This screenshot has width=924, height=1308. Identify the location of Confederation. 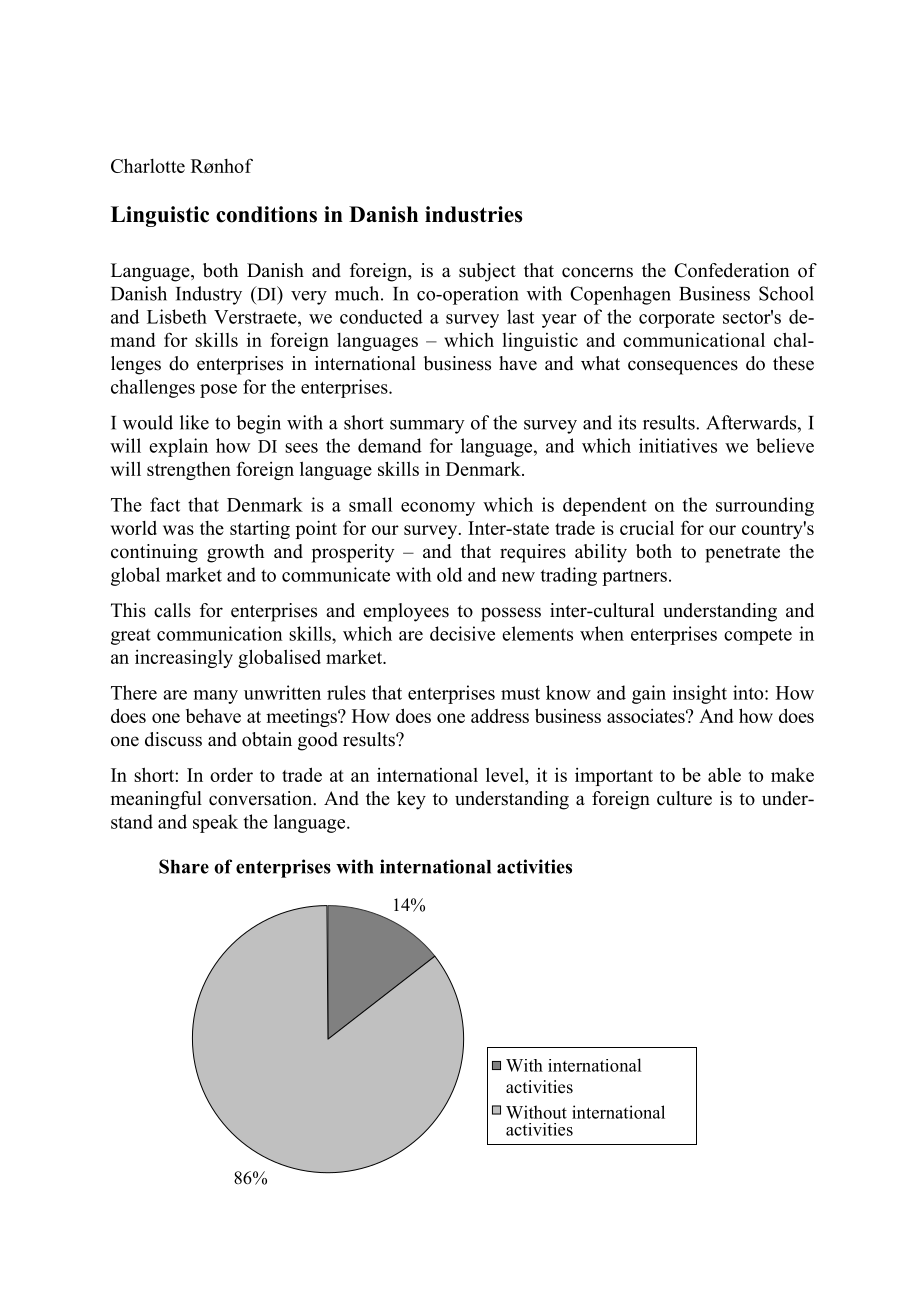
(732, 270).
